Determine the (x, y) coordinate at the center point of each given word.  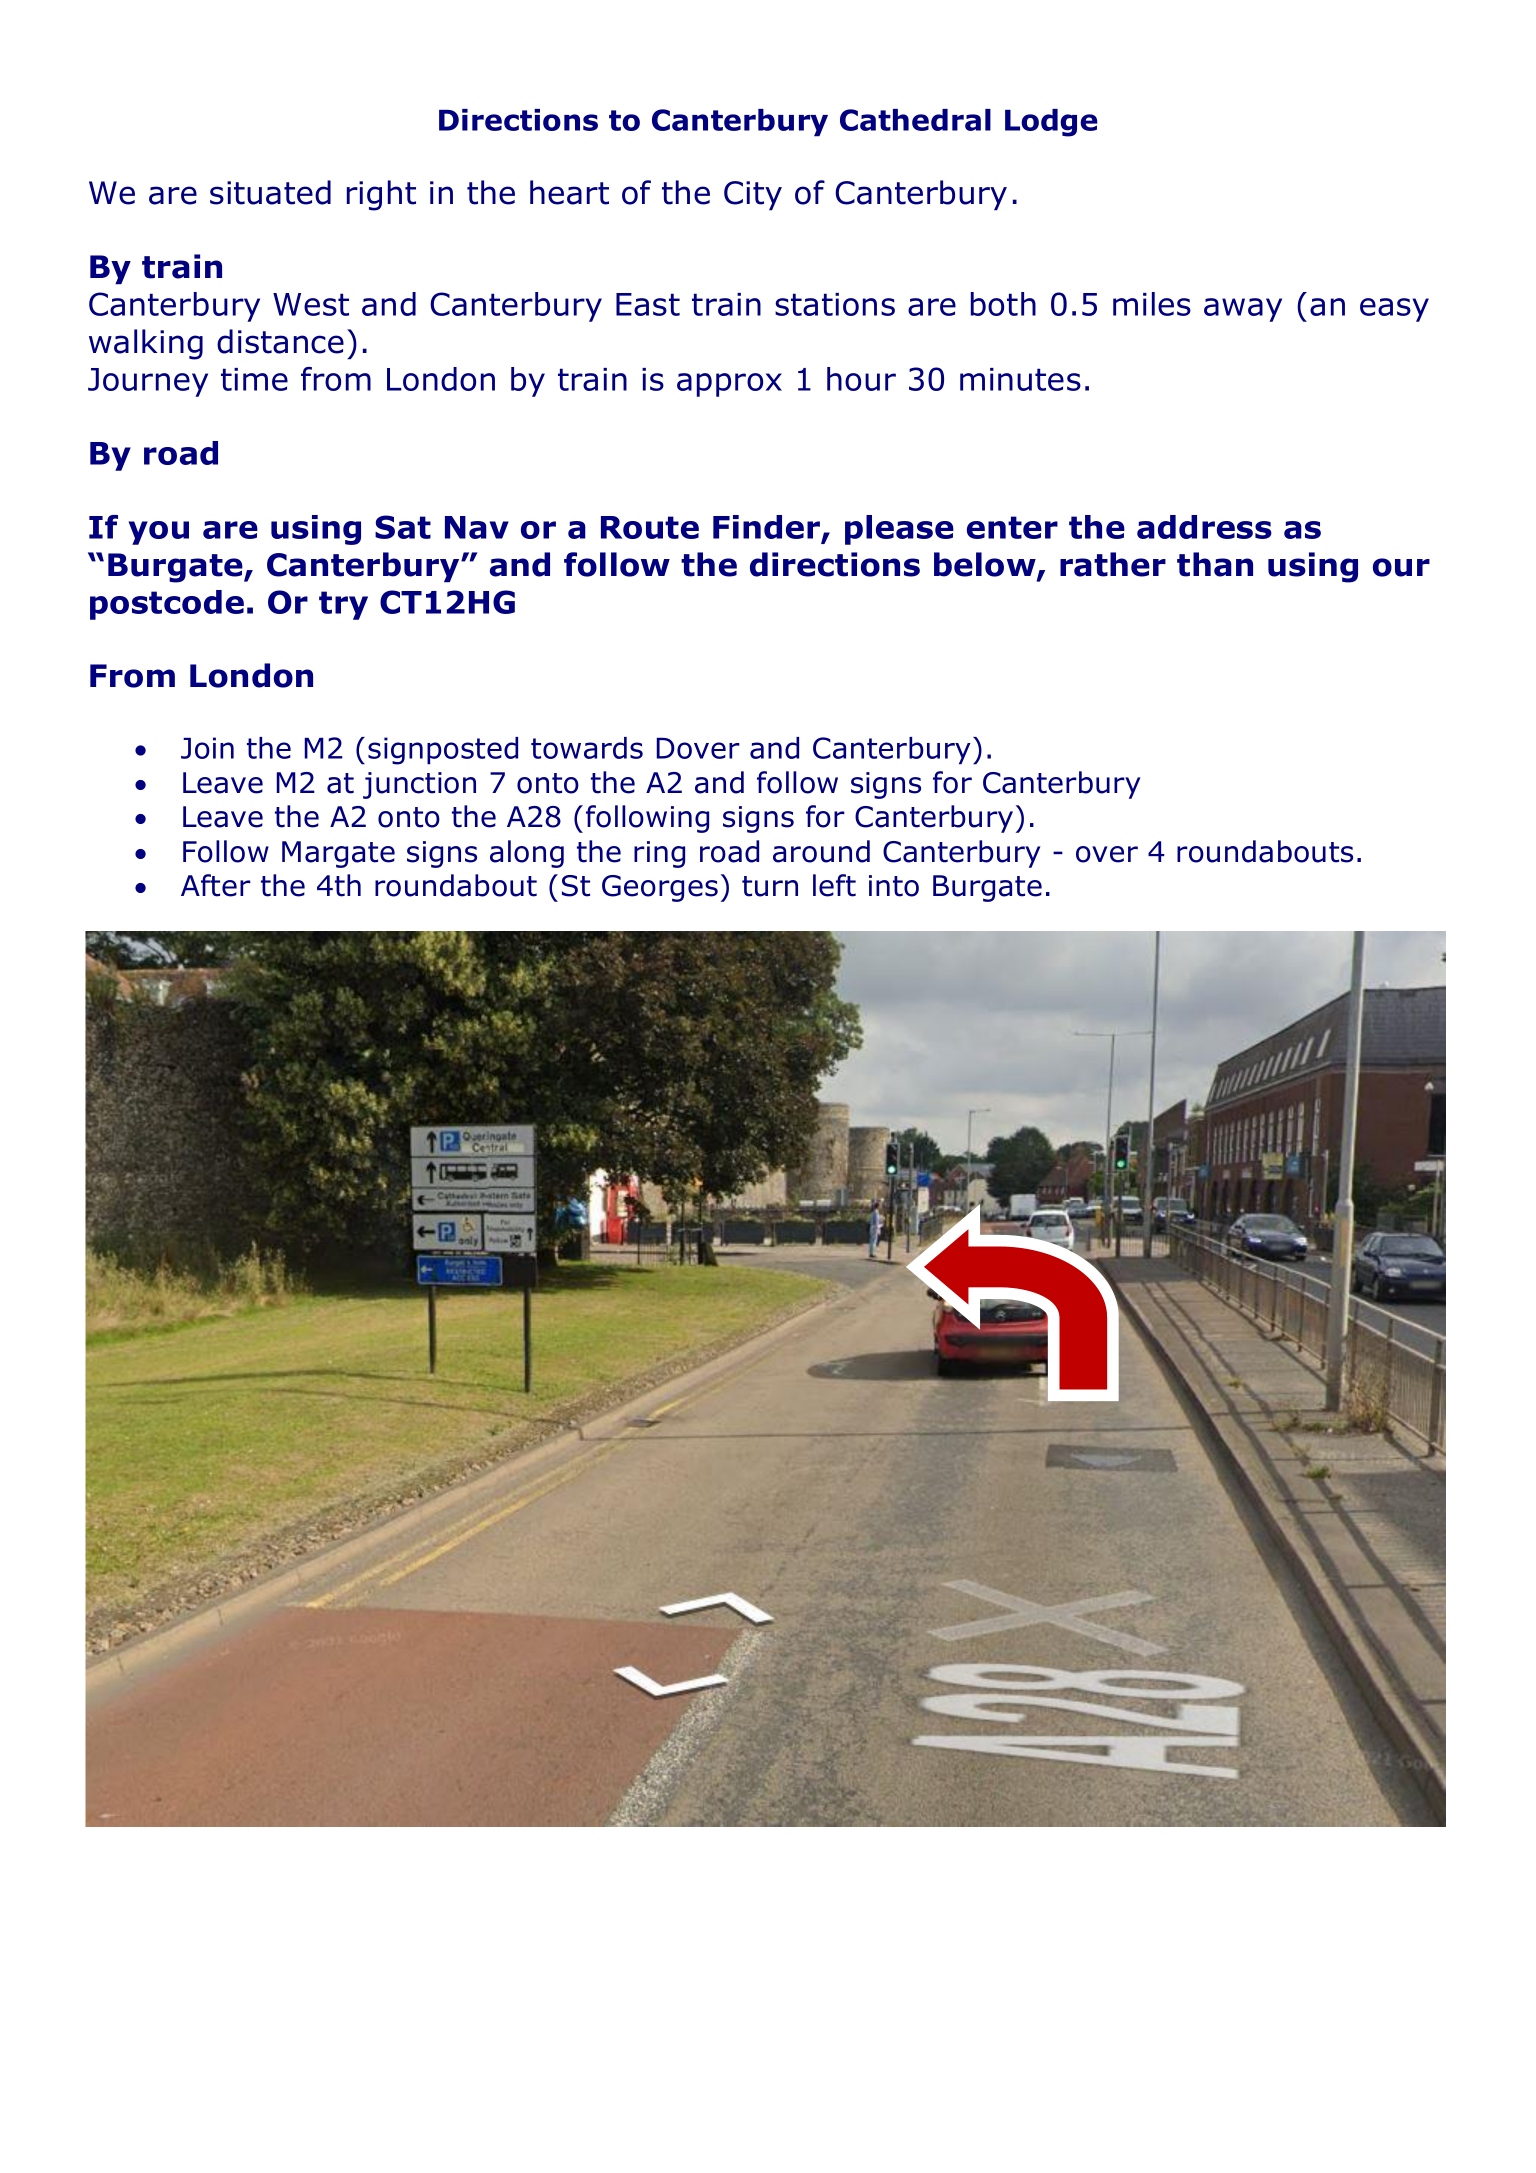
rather (1113, 564)
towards (587, 748)
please (899, 530)
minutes (1020, 379)
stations (835, 304)
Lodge (1051, 123)
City (753, 196)
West (311, 304)
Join (207, 748)
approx (729, 385)
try (343, 605)
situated (270, 192)
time (254, 379)
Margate (338, 854)
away (1243, 310)
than (1215, 564)
